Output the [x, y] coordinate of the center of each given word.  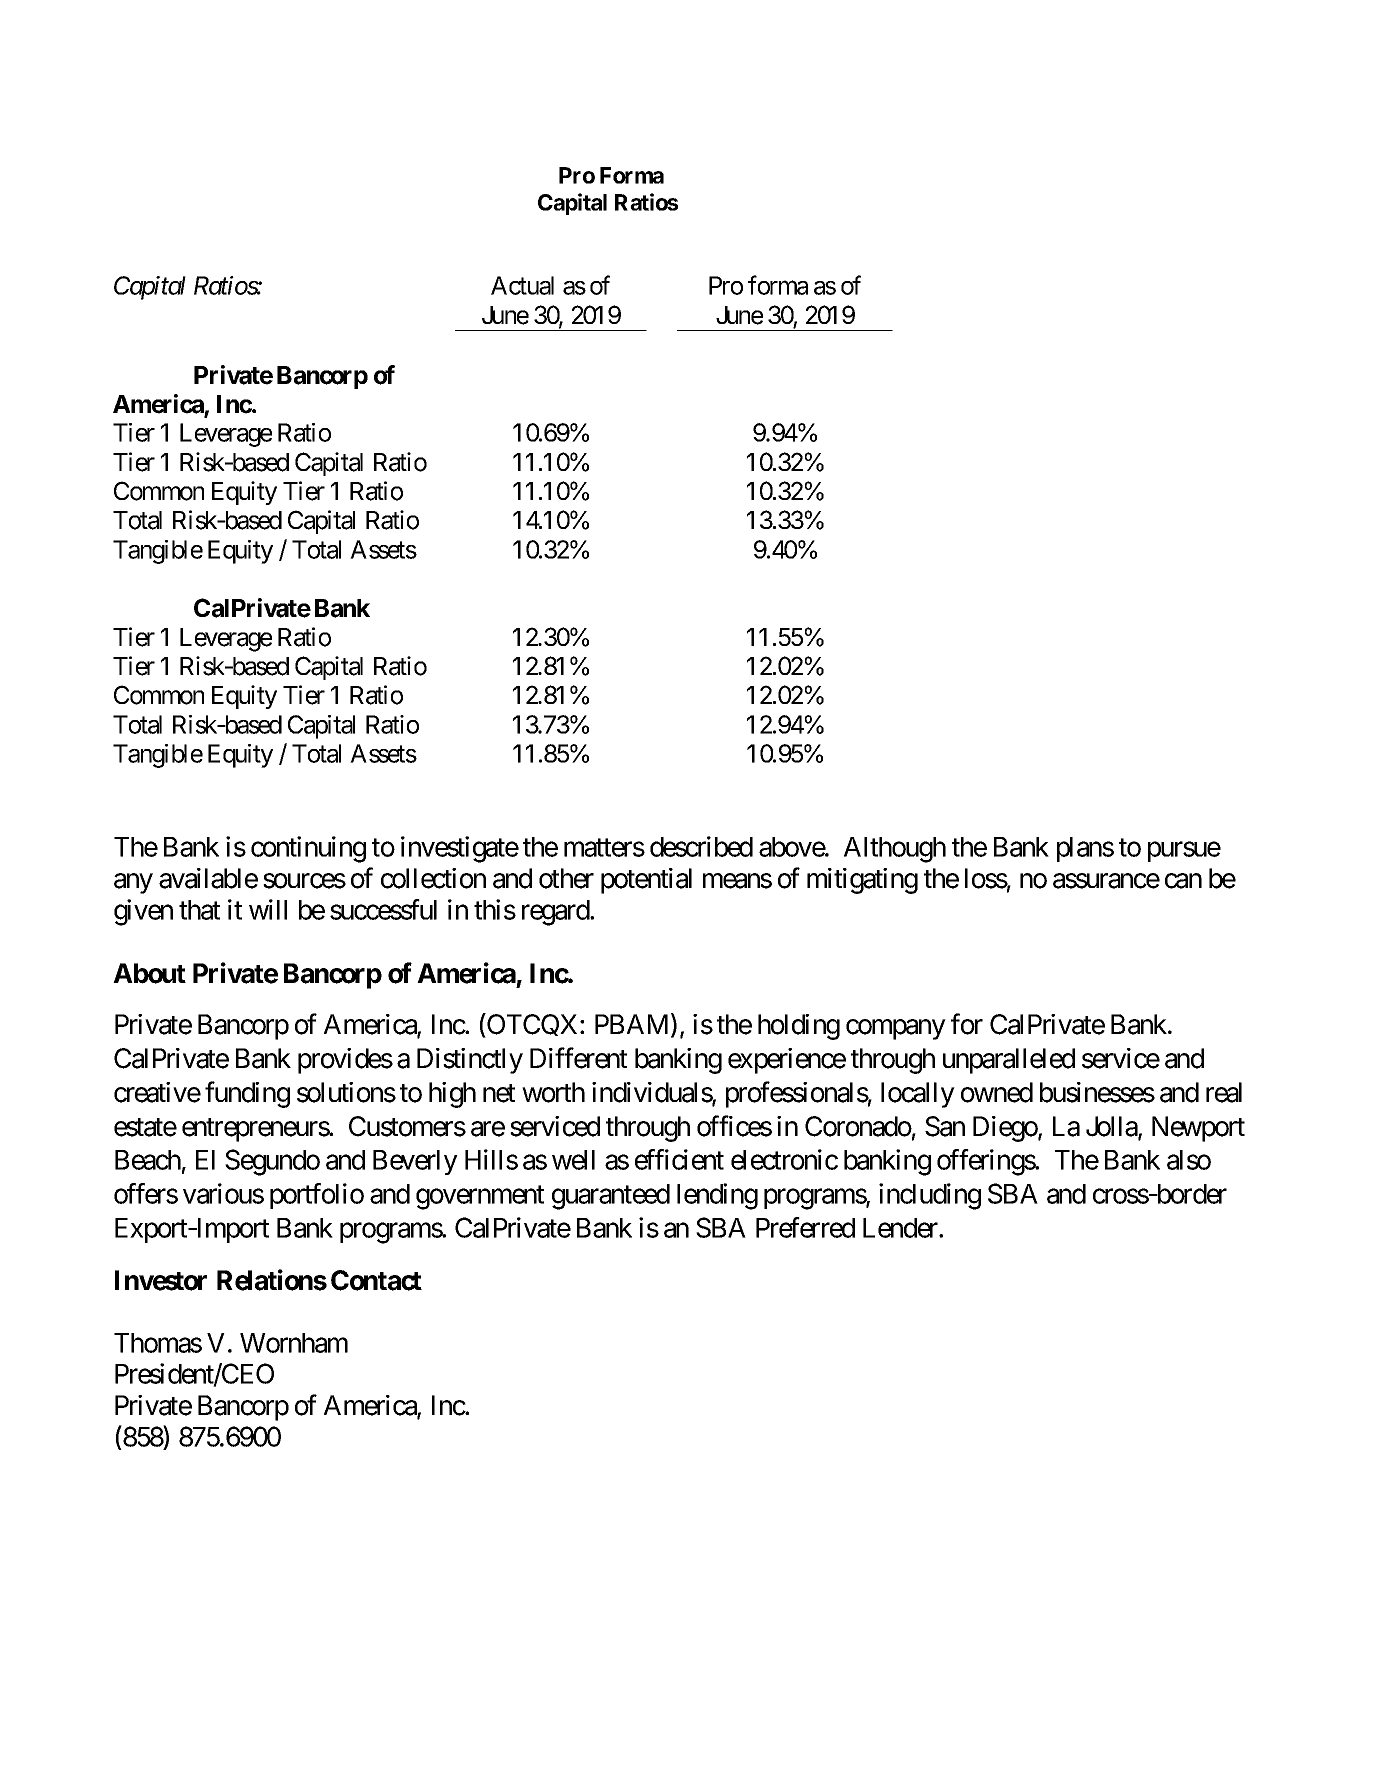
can [1183, 881]
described [701, 846]
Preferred [805, 1227]
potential [646, 881]
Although [895, 850]
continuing [308, 849]
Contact [376, 1280]
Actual [522, 285]
